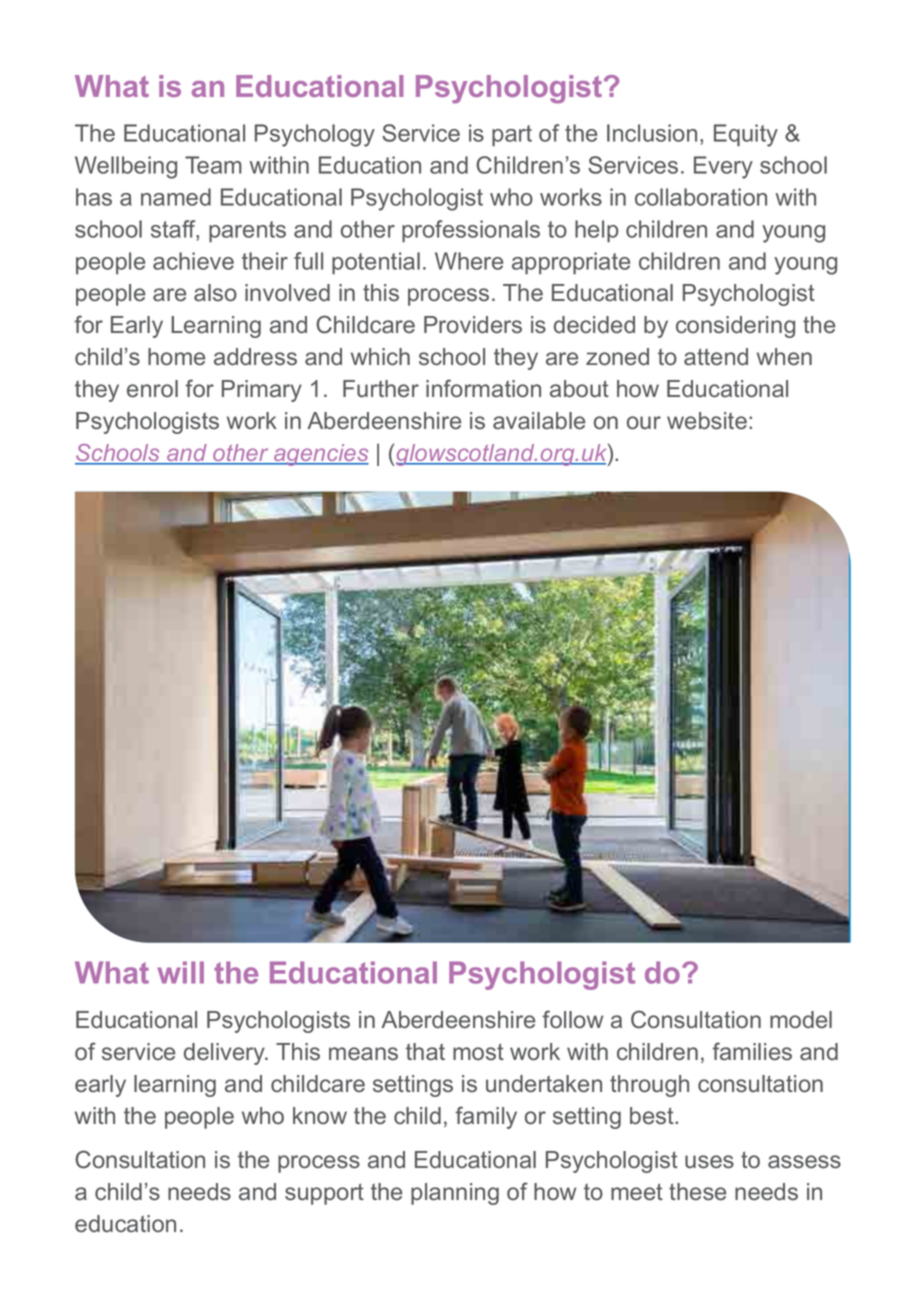 The width and height of the screenshot is (924, 1311). Describe the element at coordinates (723, 167) in the screenshot. I see `Every` at that location.
